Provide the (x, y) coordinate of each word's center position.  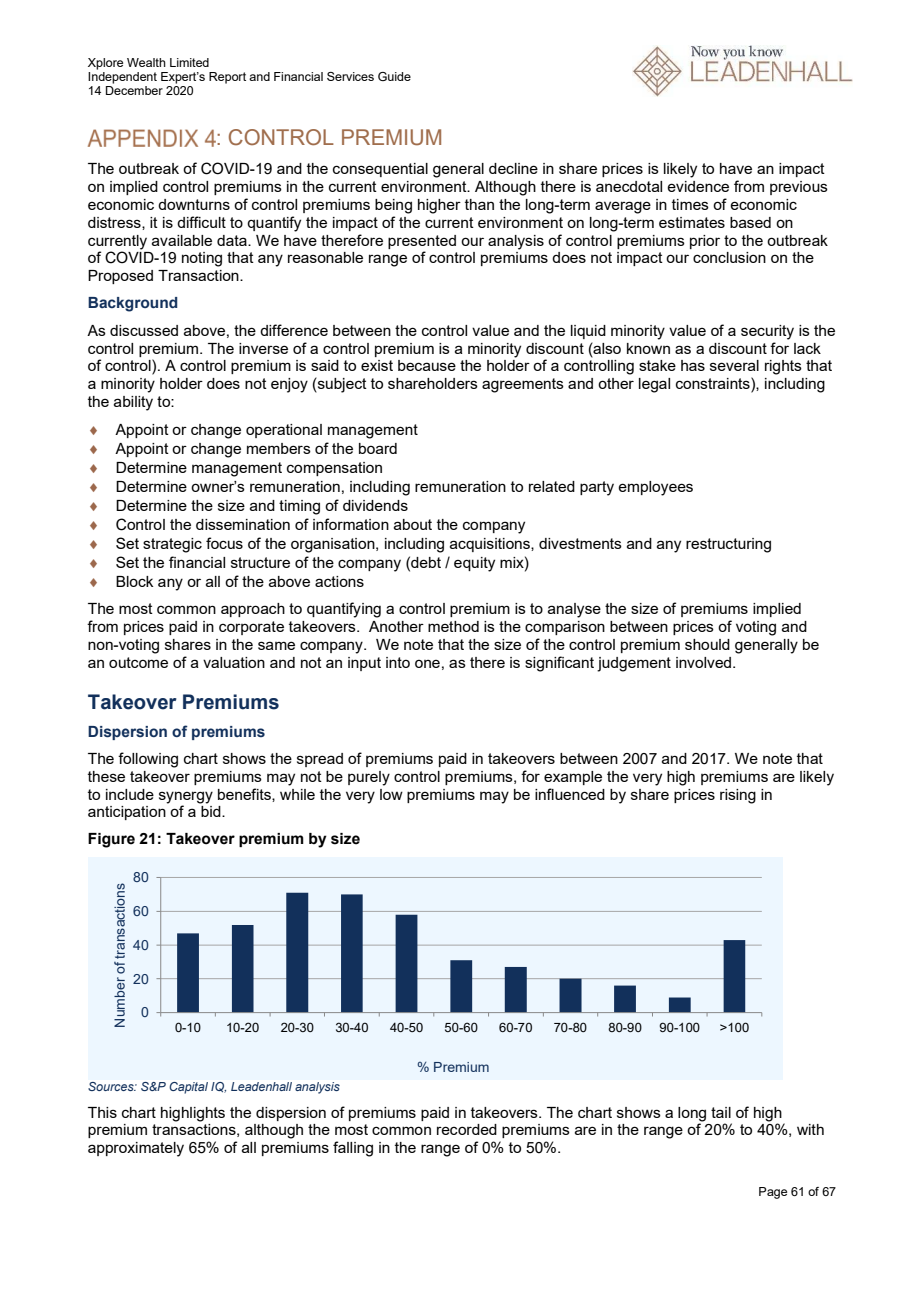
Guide (394, 76)
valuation (234, 662)
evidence (698, 186)
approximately (136, 1149)
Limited (189, 62)
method (453, 626)
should (707, 644)
